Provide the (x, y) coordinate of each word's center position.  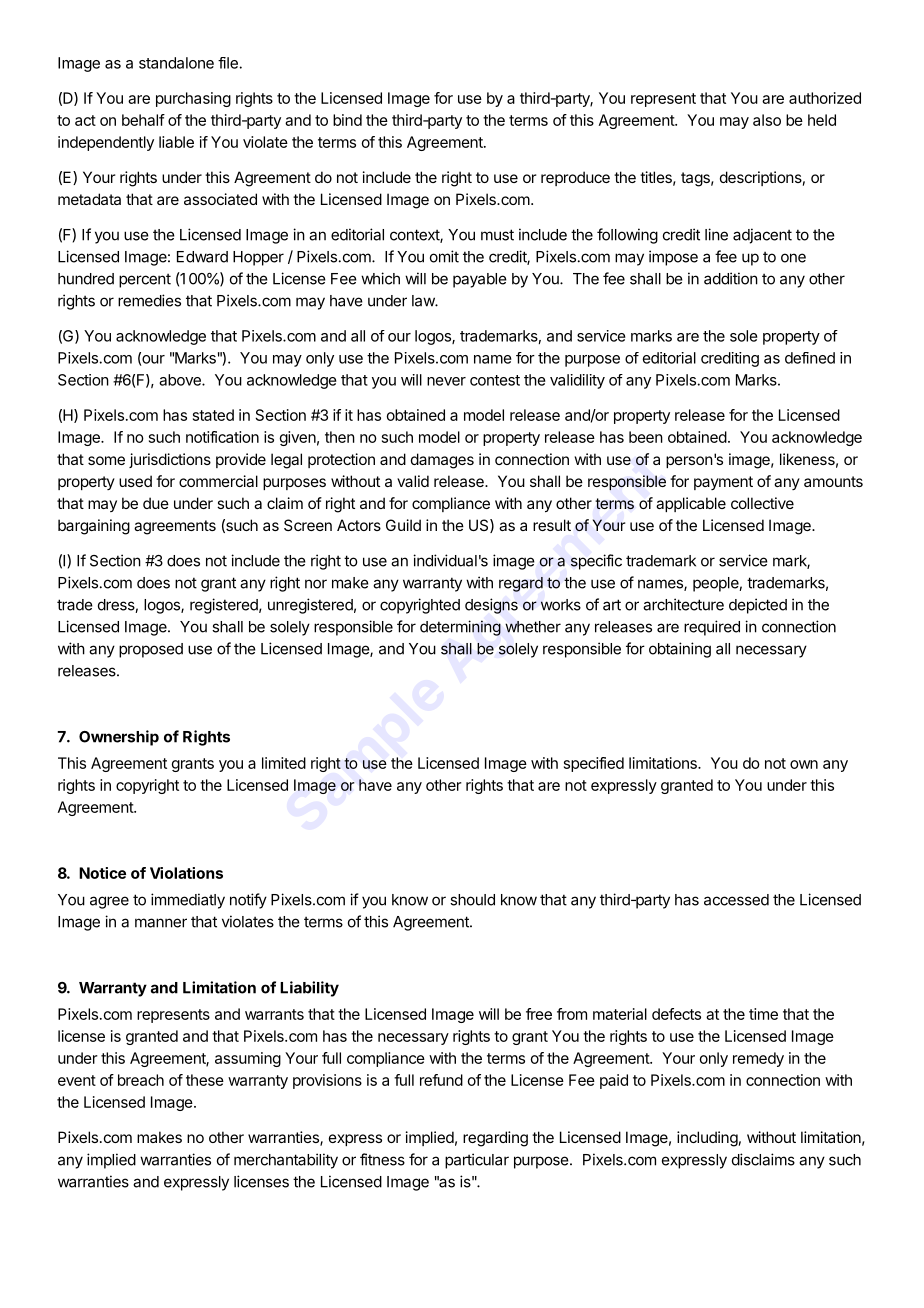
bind (347, 120)
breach (141, 1080)
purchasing (193, 99)
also (767, 120)
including (707, 1139)
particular (477, 1161)
